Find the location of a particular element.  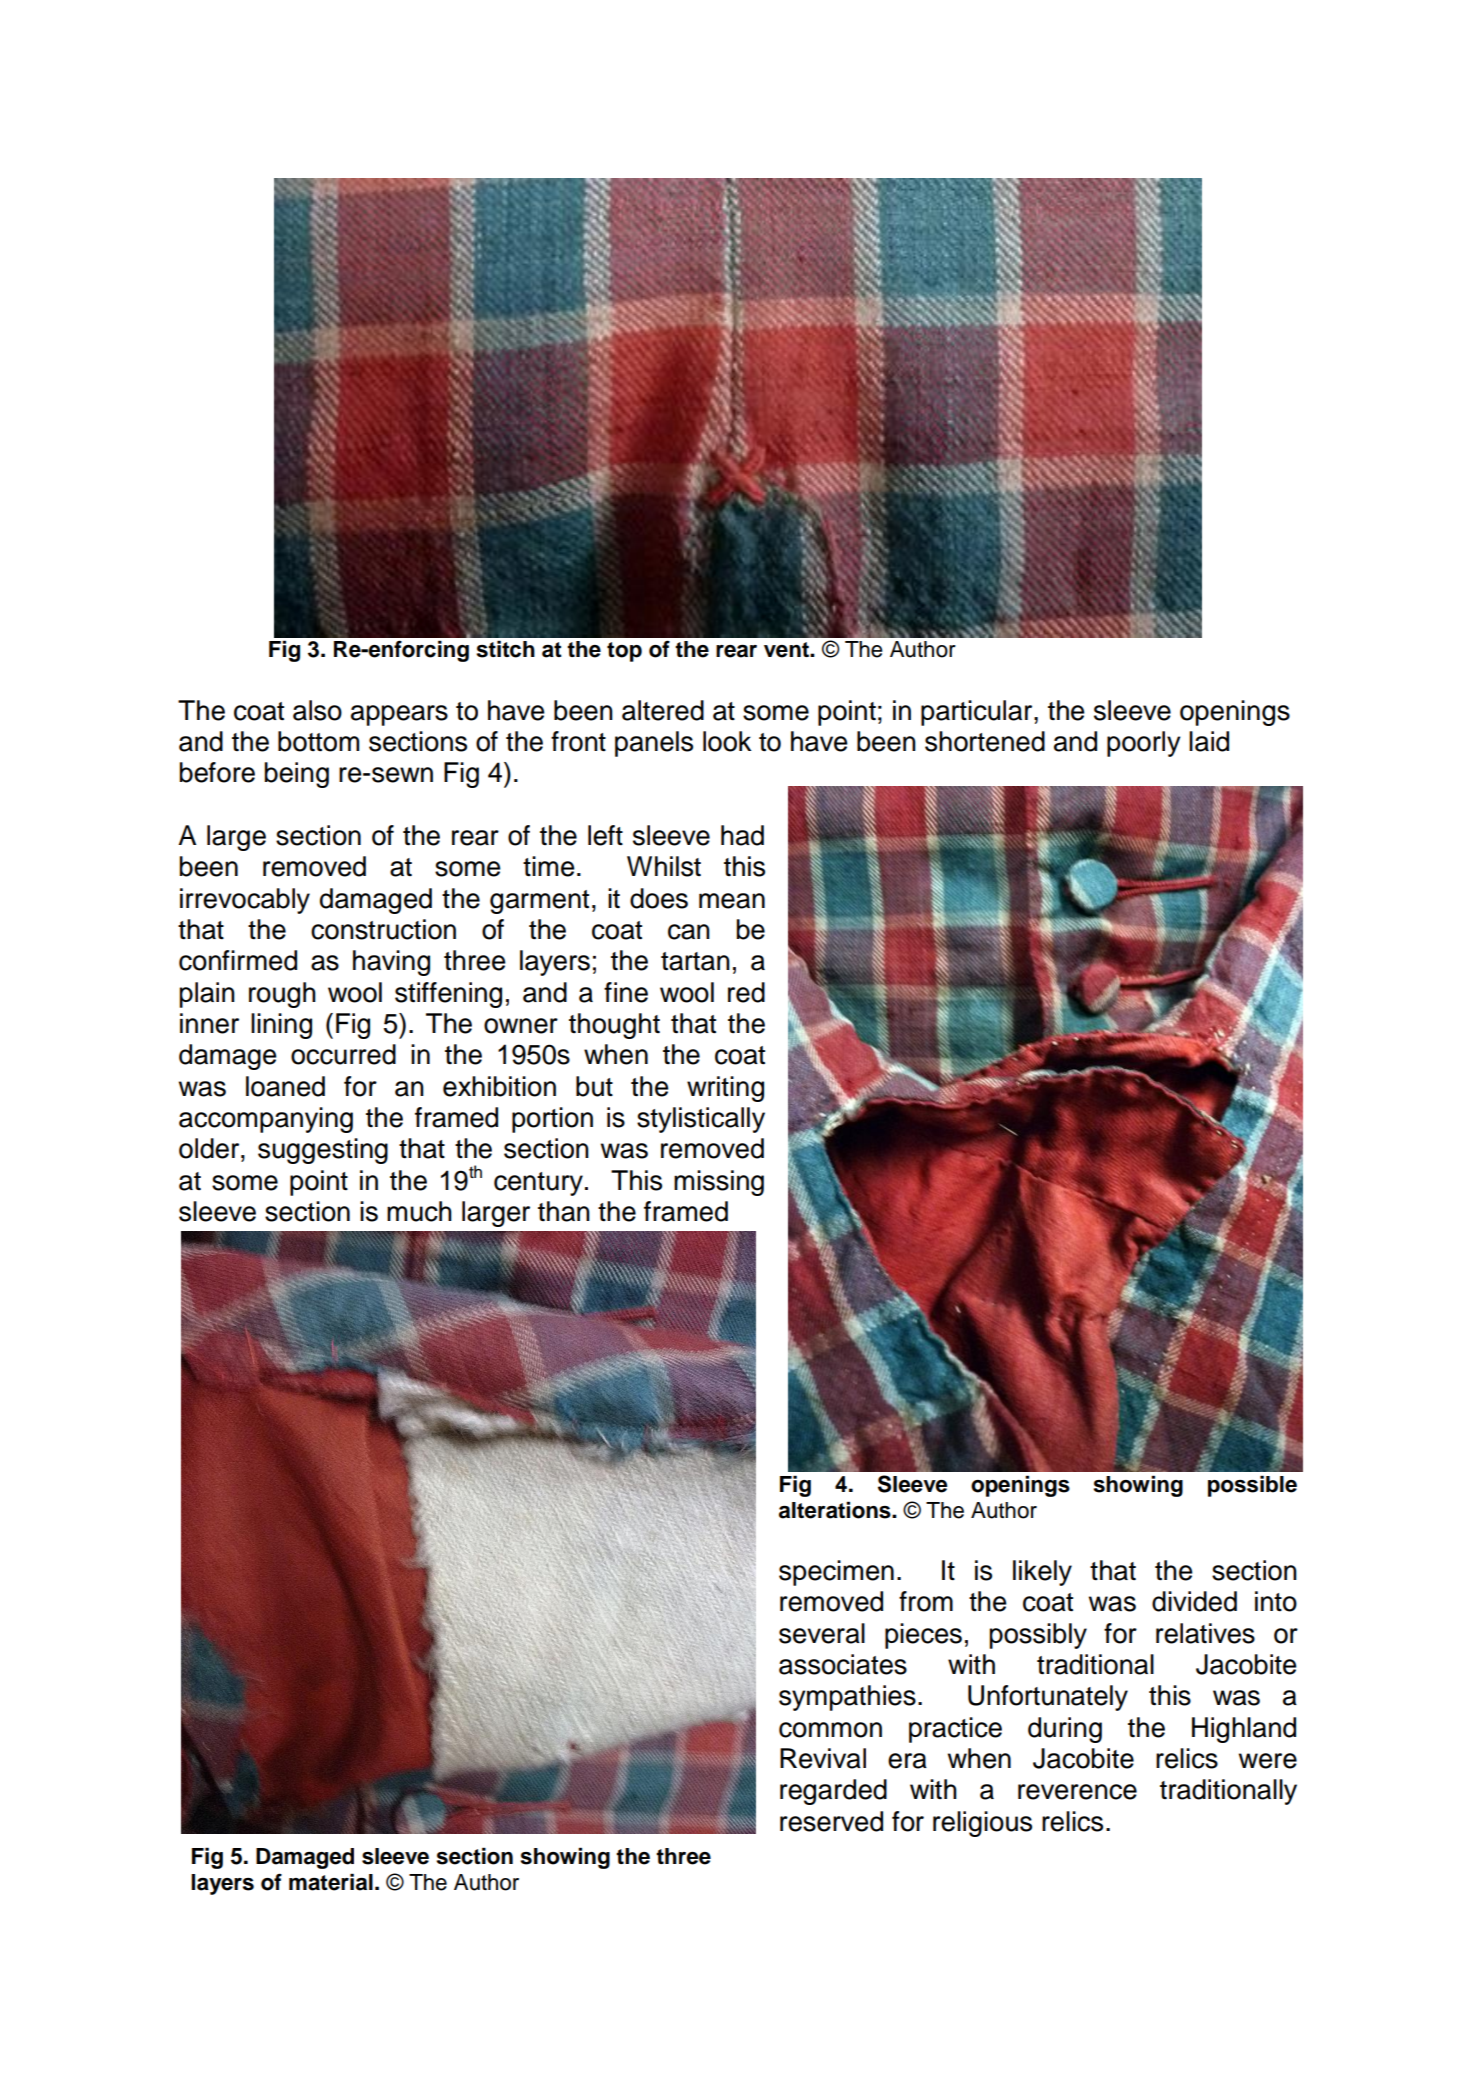

material is located at coordinates (331, 1882).
